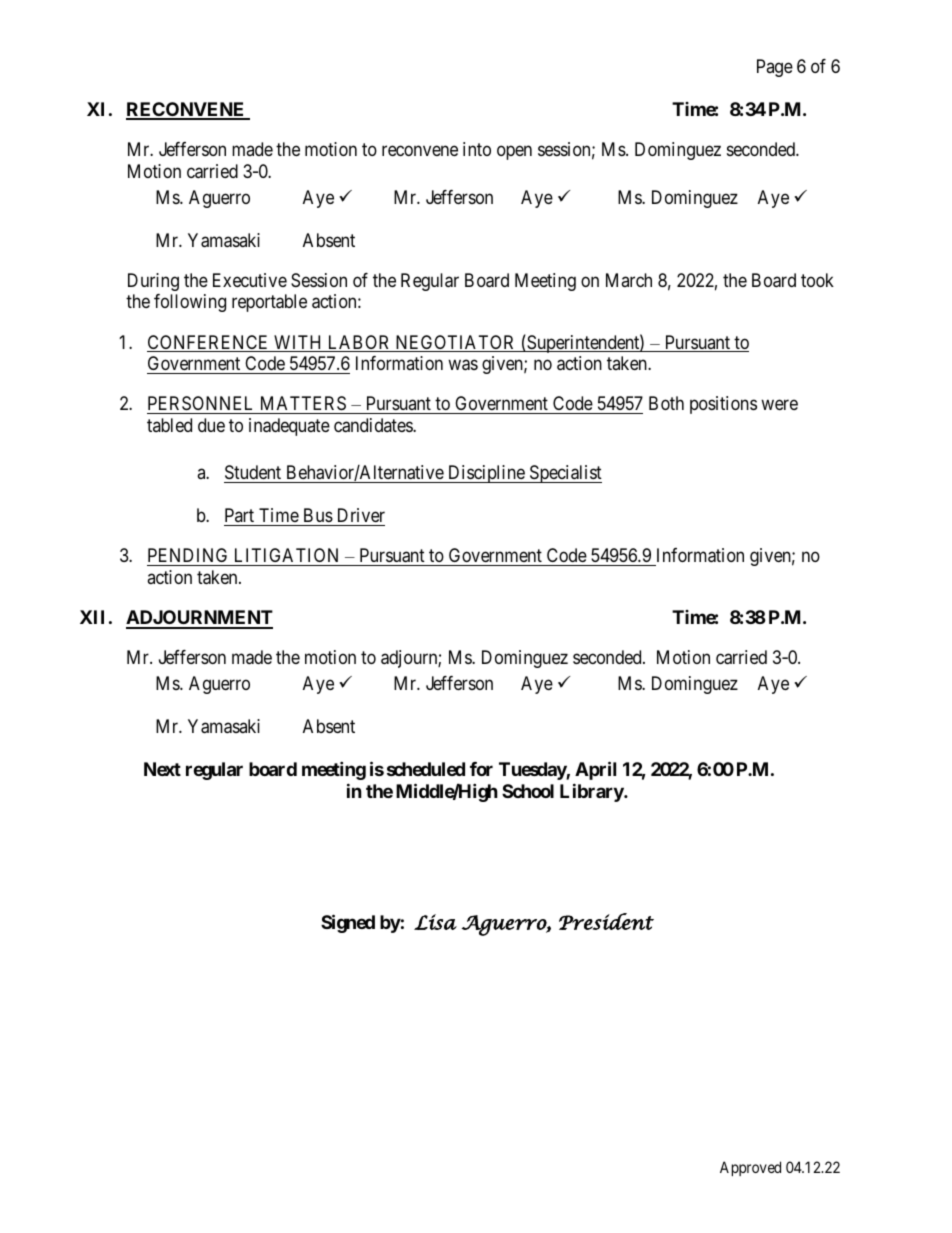 This document has width=952, height=1233. Describe the element at coordinates (348, 923) in the document. I see `Signed` at that location.
